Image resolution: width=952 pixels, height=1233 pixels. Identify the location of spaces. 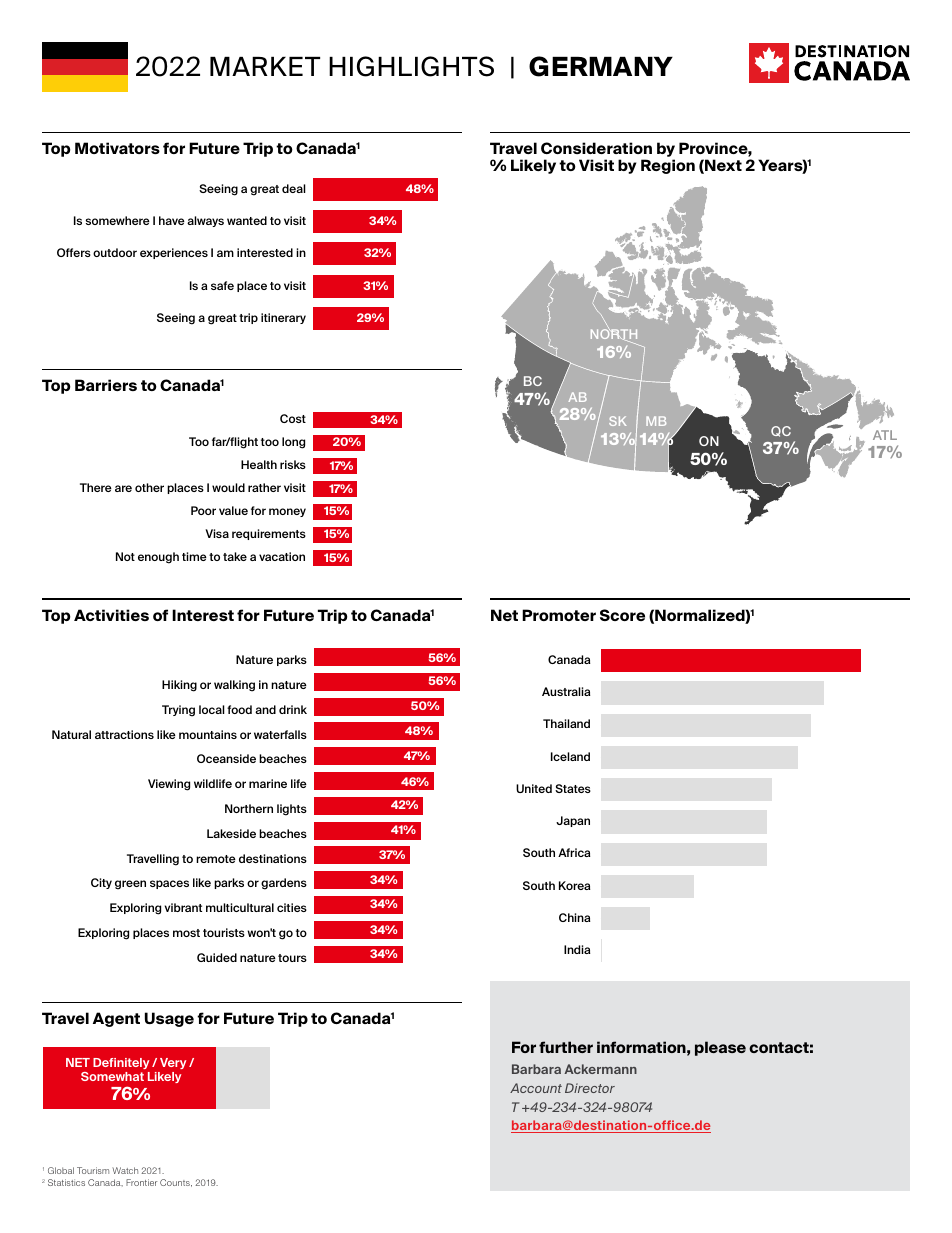
(169, 884).
